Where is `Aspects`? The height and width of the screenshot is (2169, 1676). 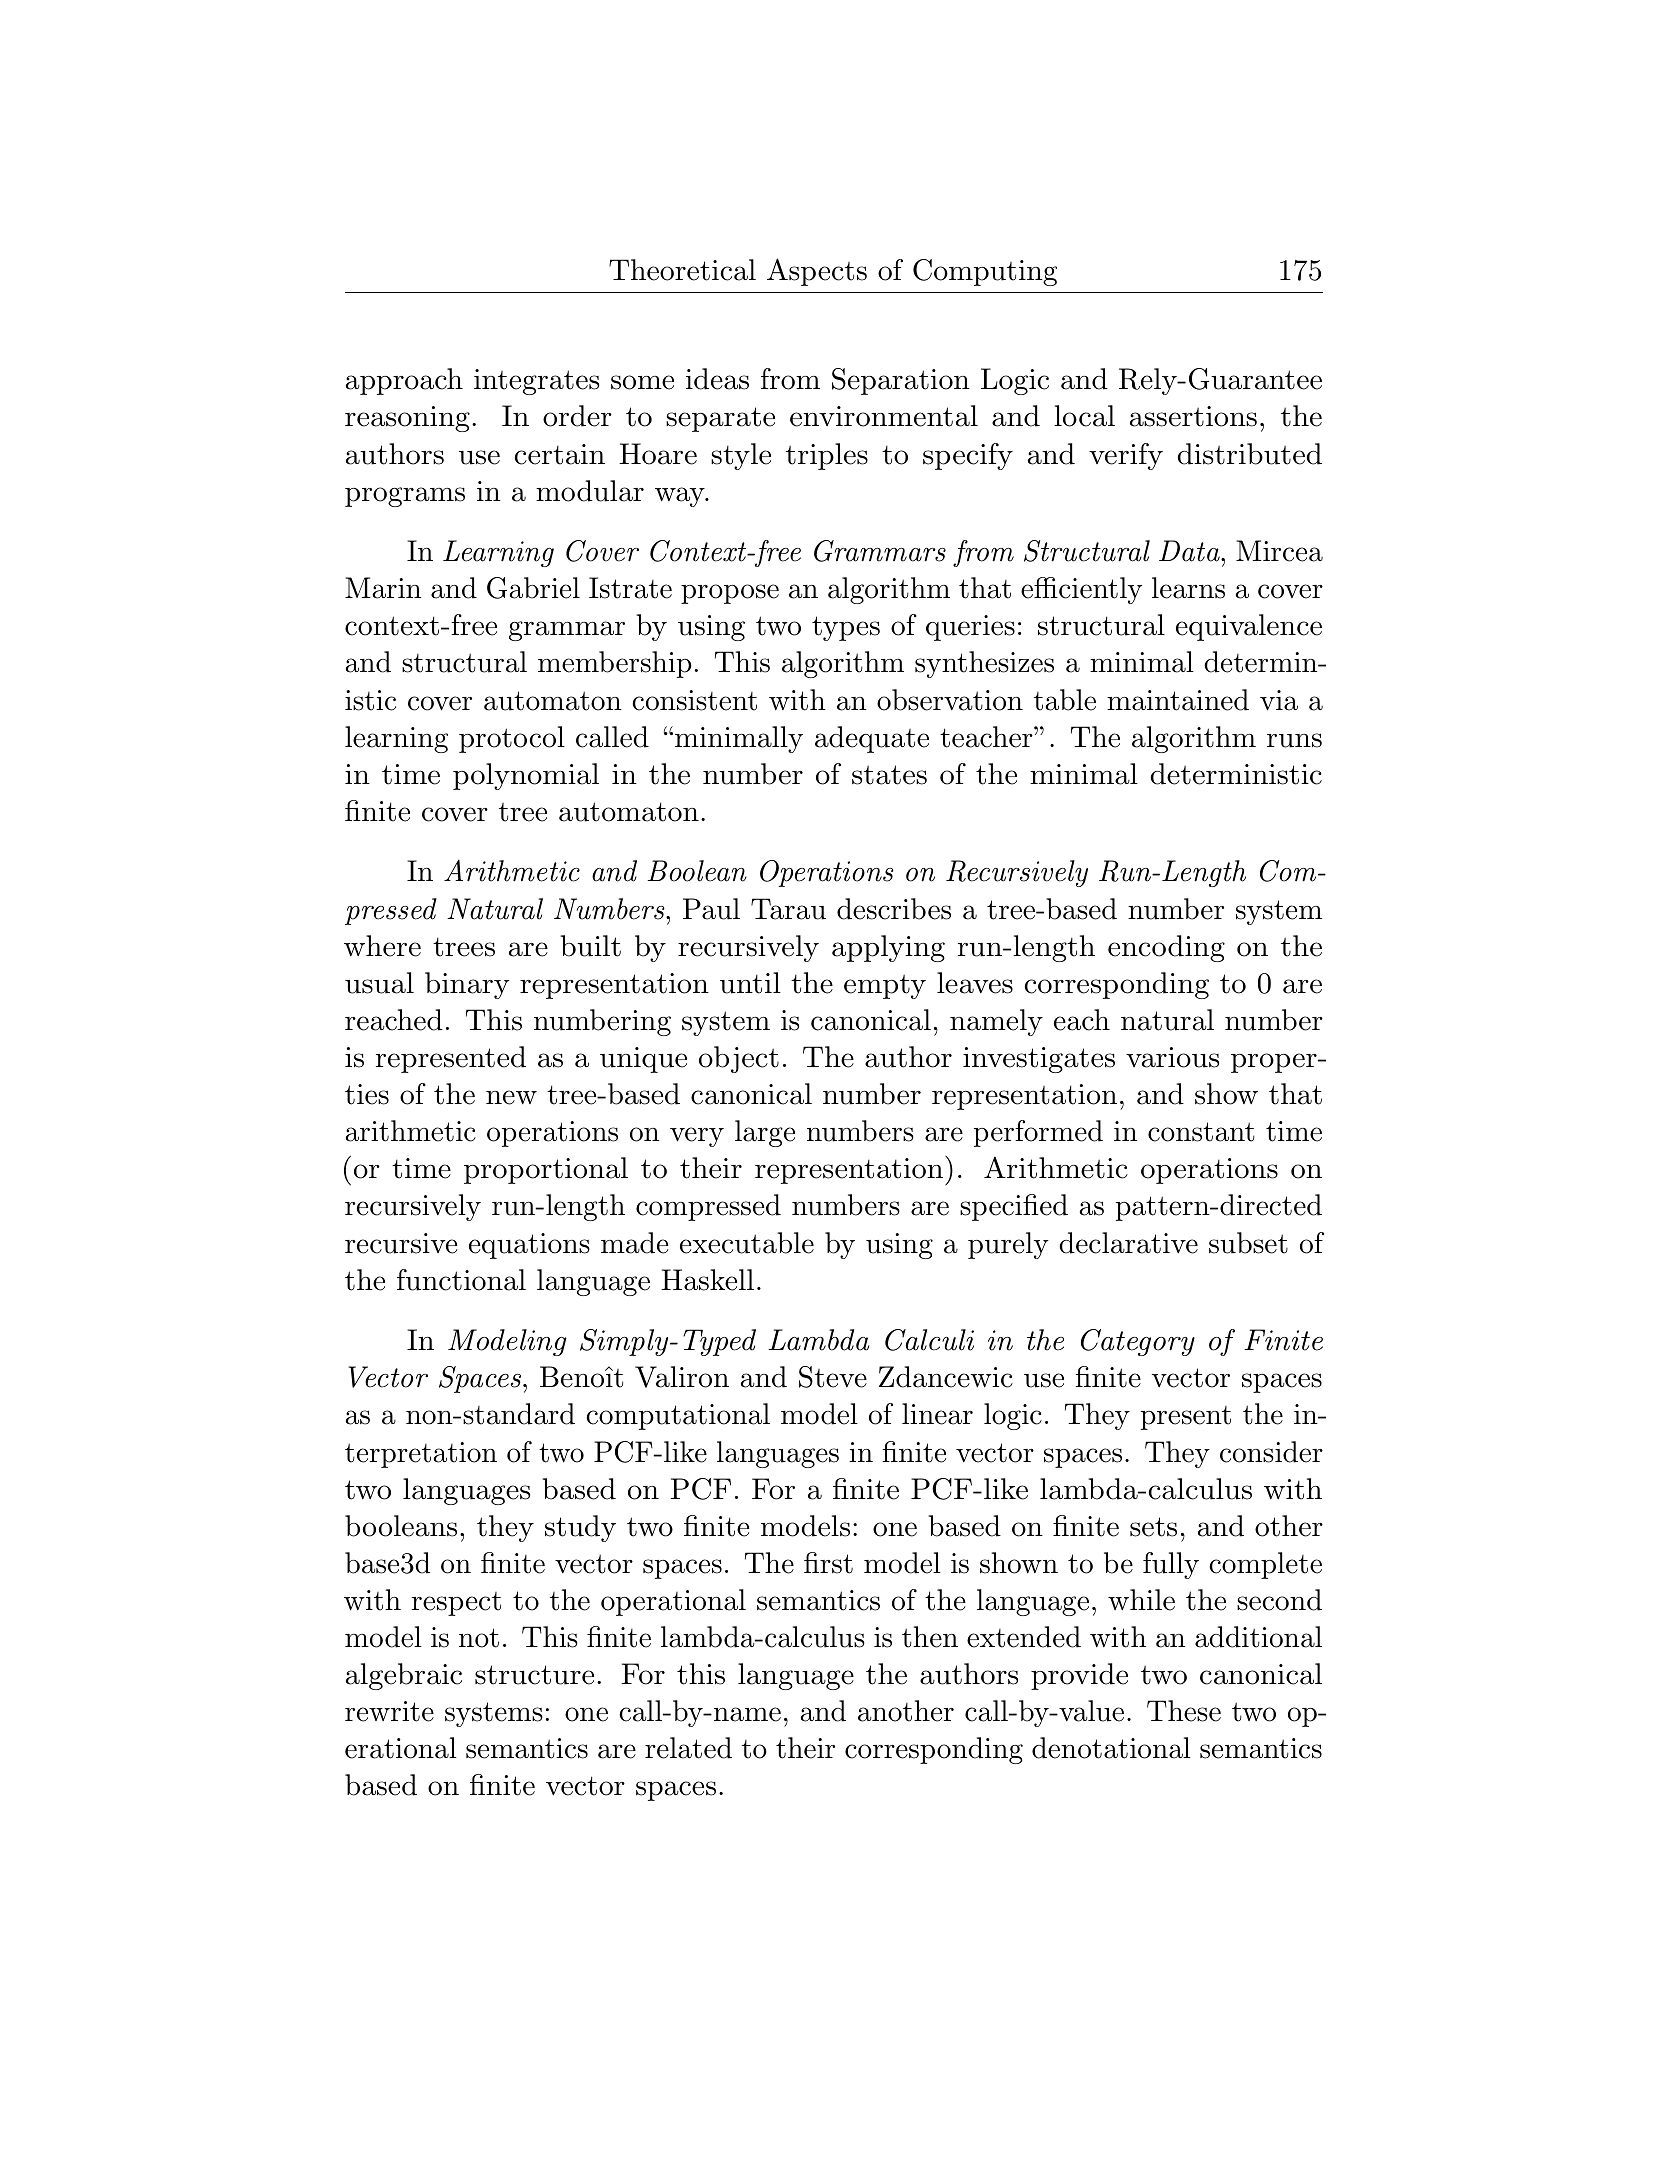 Aspects is located at coordinates (817, 272).
